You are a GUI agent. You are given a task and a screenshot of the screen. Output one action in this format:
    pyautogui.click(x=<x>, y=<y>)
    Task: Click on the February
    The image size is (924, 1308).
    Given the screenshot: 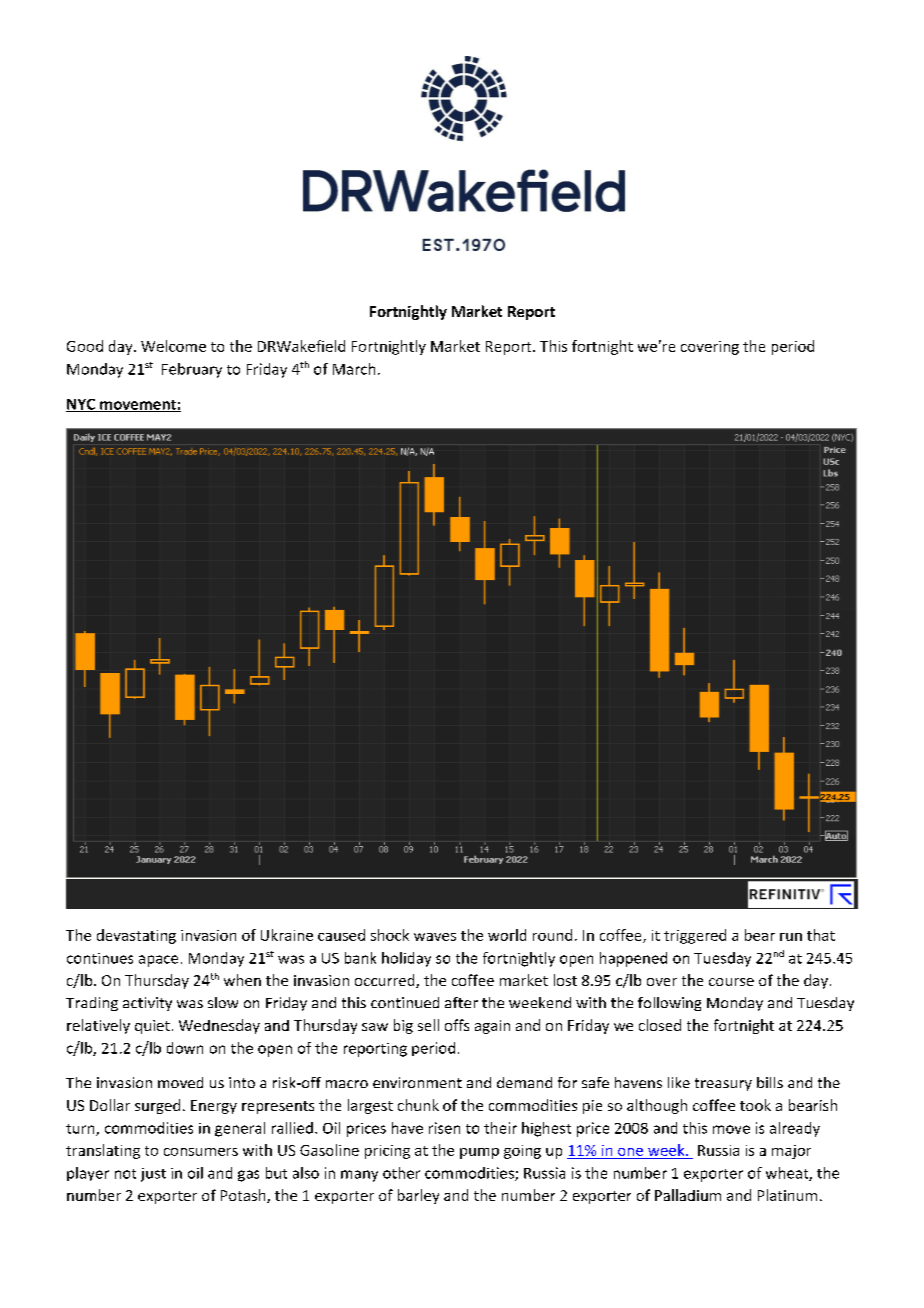 What is the action you would take?
    pyautogui.click(x=192, y=370)
